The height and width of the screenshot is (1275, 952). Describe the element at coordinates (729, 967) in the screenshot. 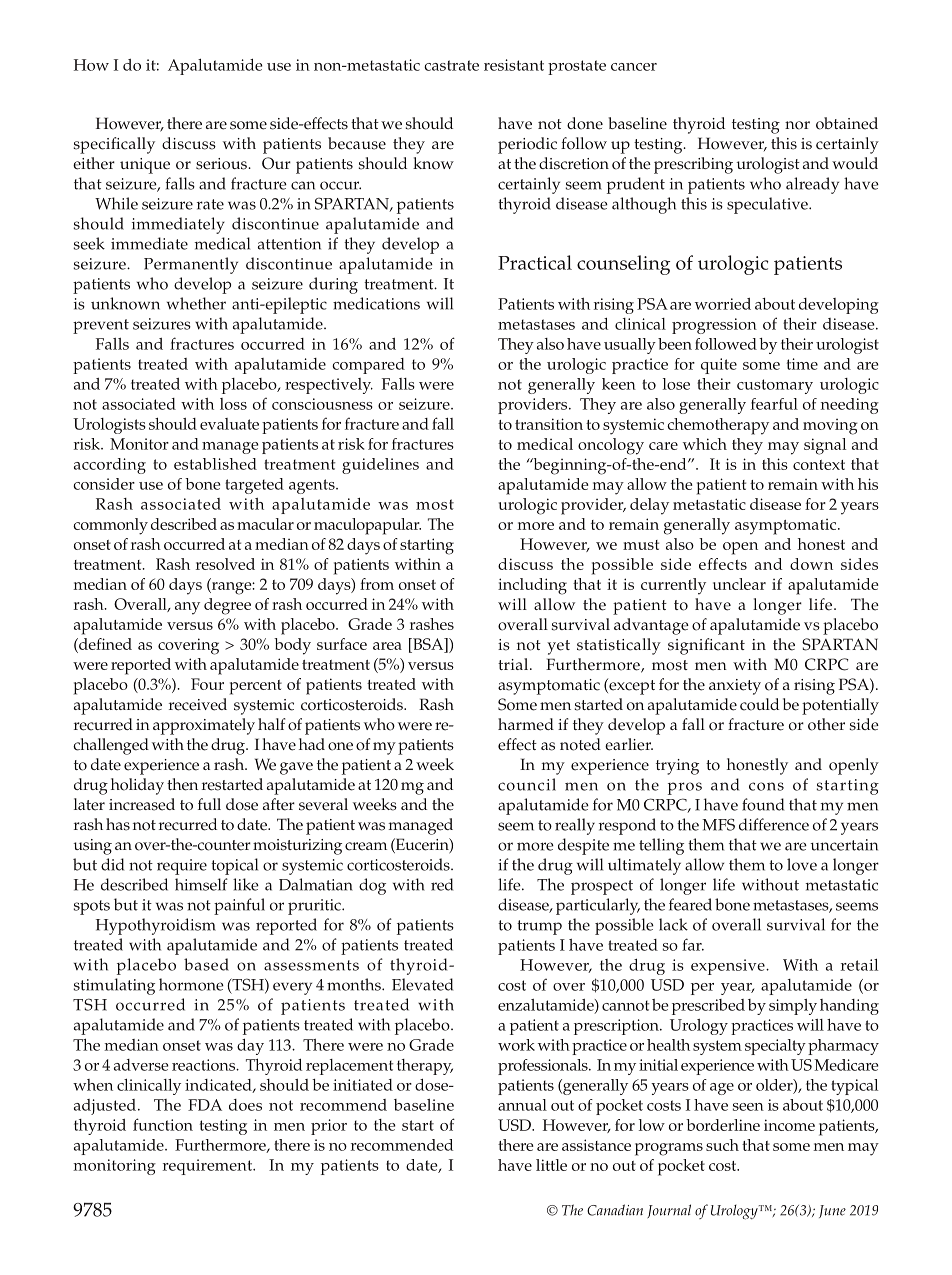

I see `expensive` at that location.
